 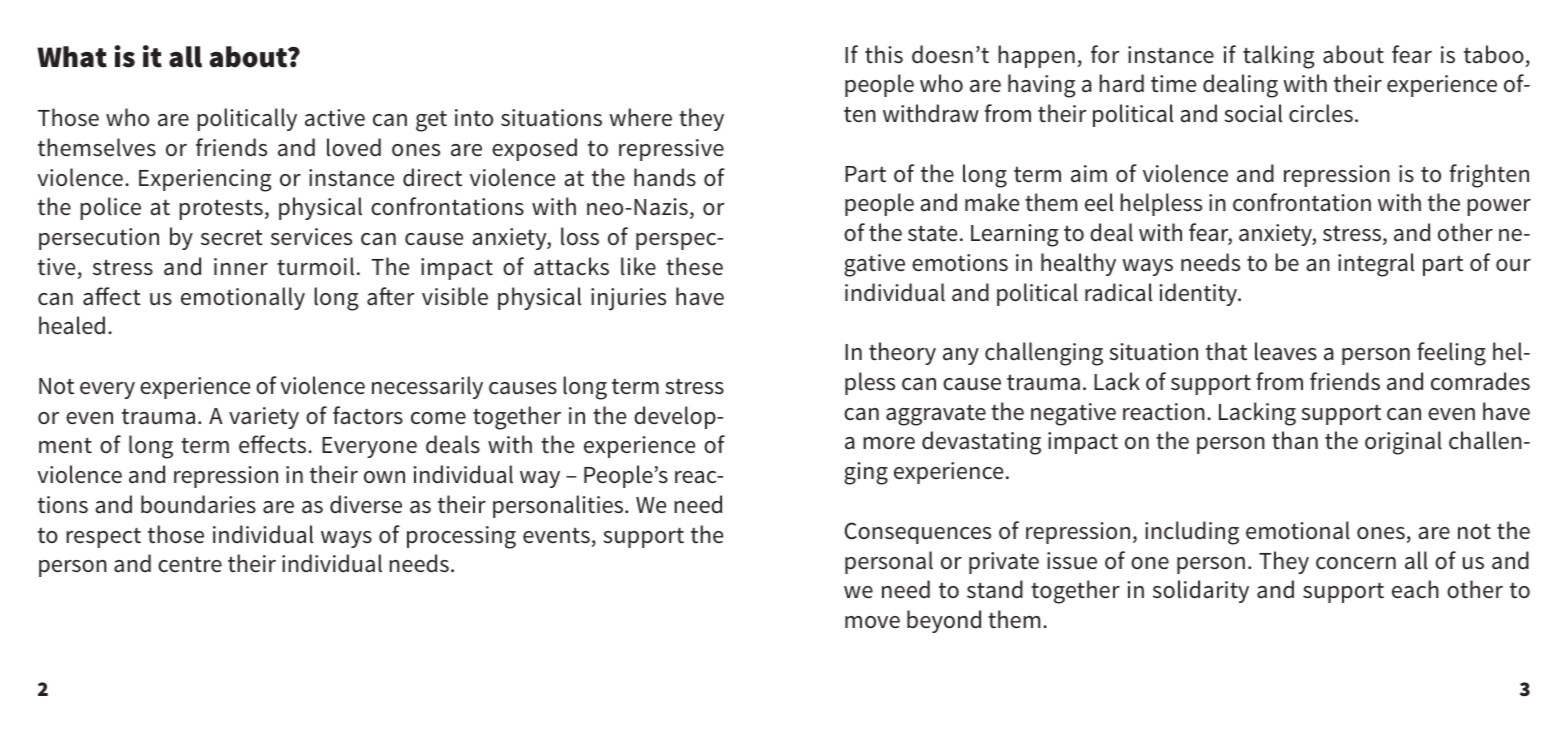 I want to click on talking, so click(x=1279, y=57).
